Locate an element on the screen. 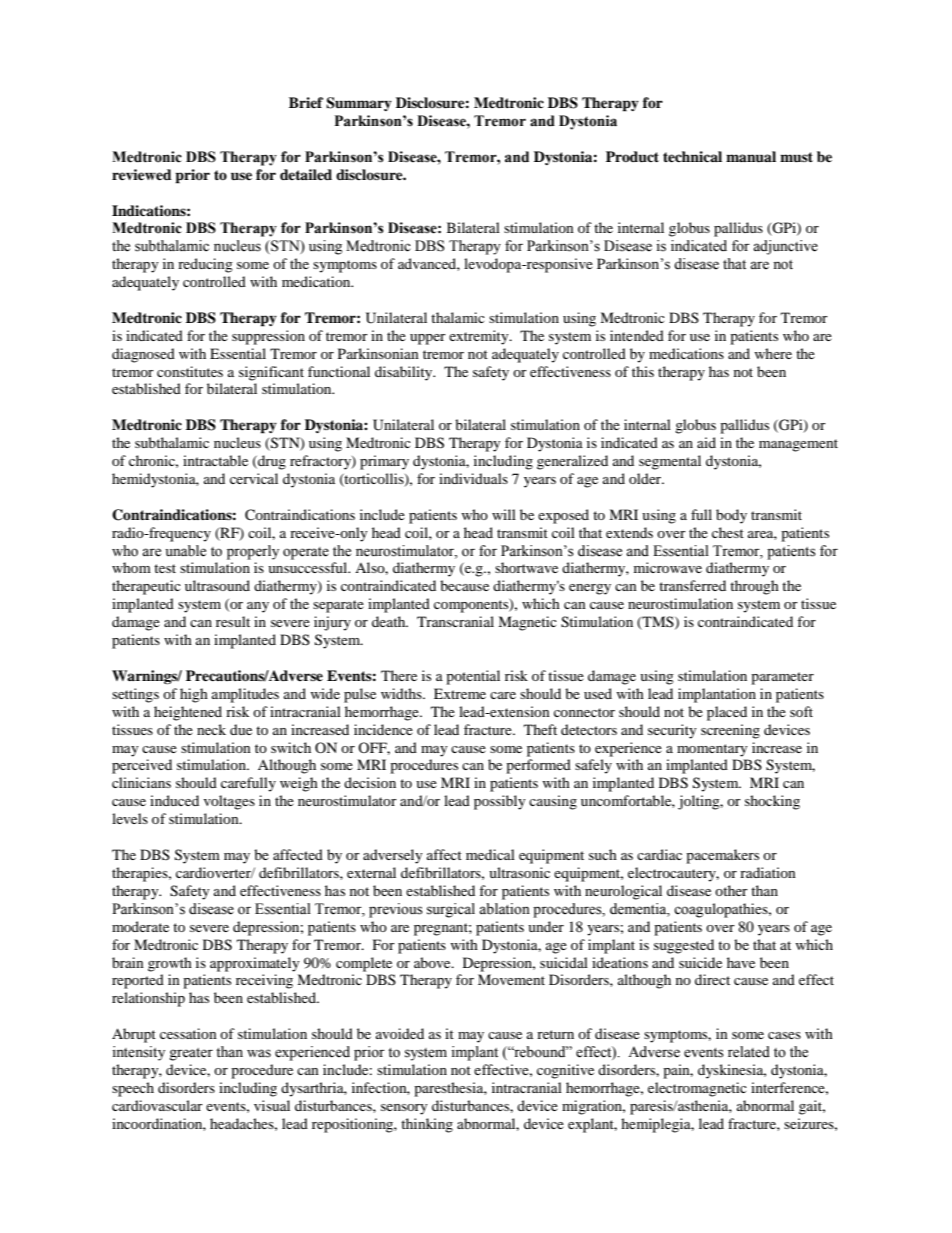 Image resolution: width=952 pixels, height=1233 pixels. thinking is located at coordinates (427, 1125).
